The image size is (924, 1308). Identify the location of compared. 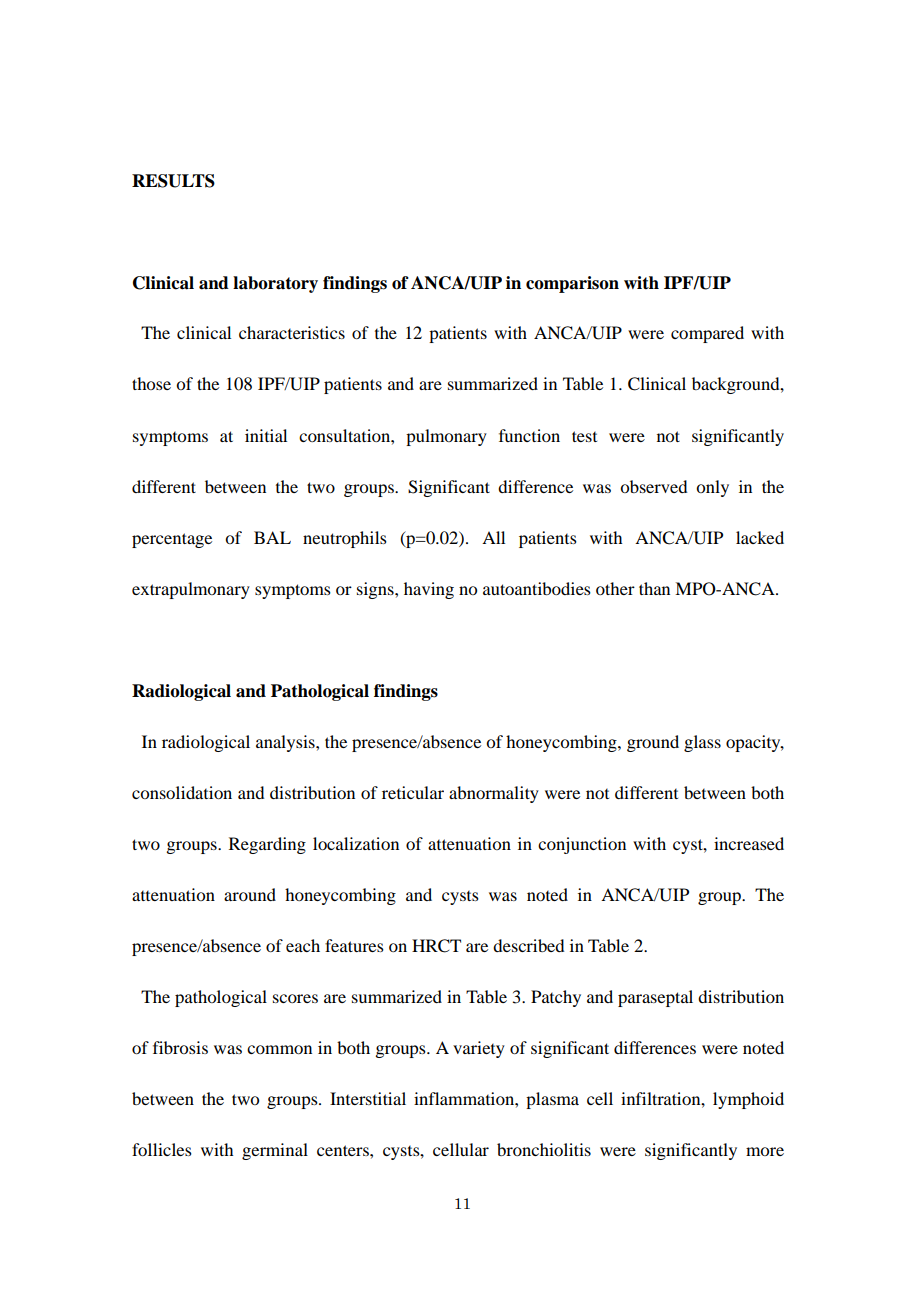
(707, 334).
